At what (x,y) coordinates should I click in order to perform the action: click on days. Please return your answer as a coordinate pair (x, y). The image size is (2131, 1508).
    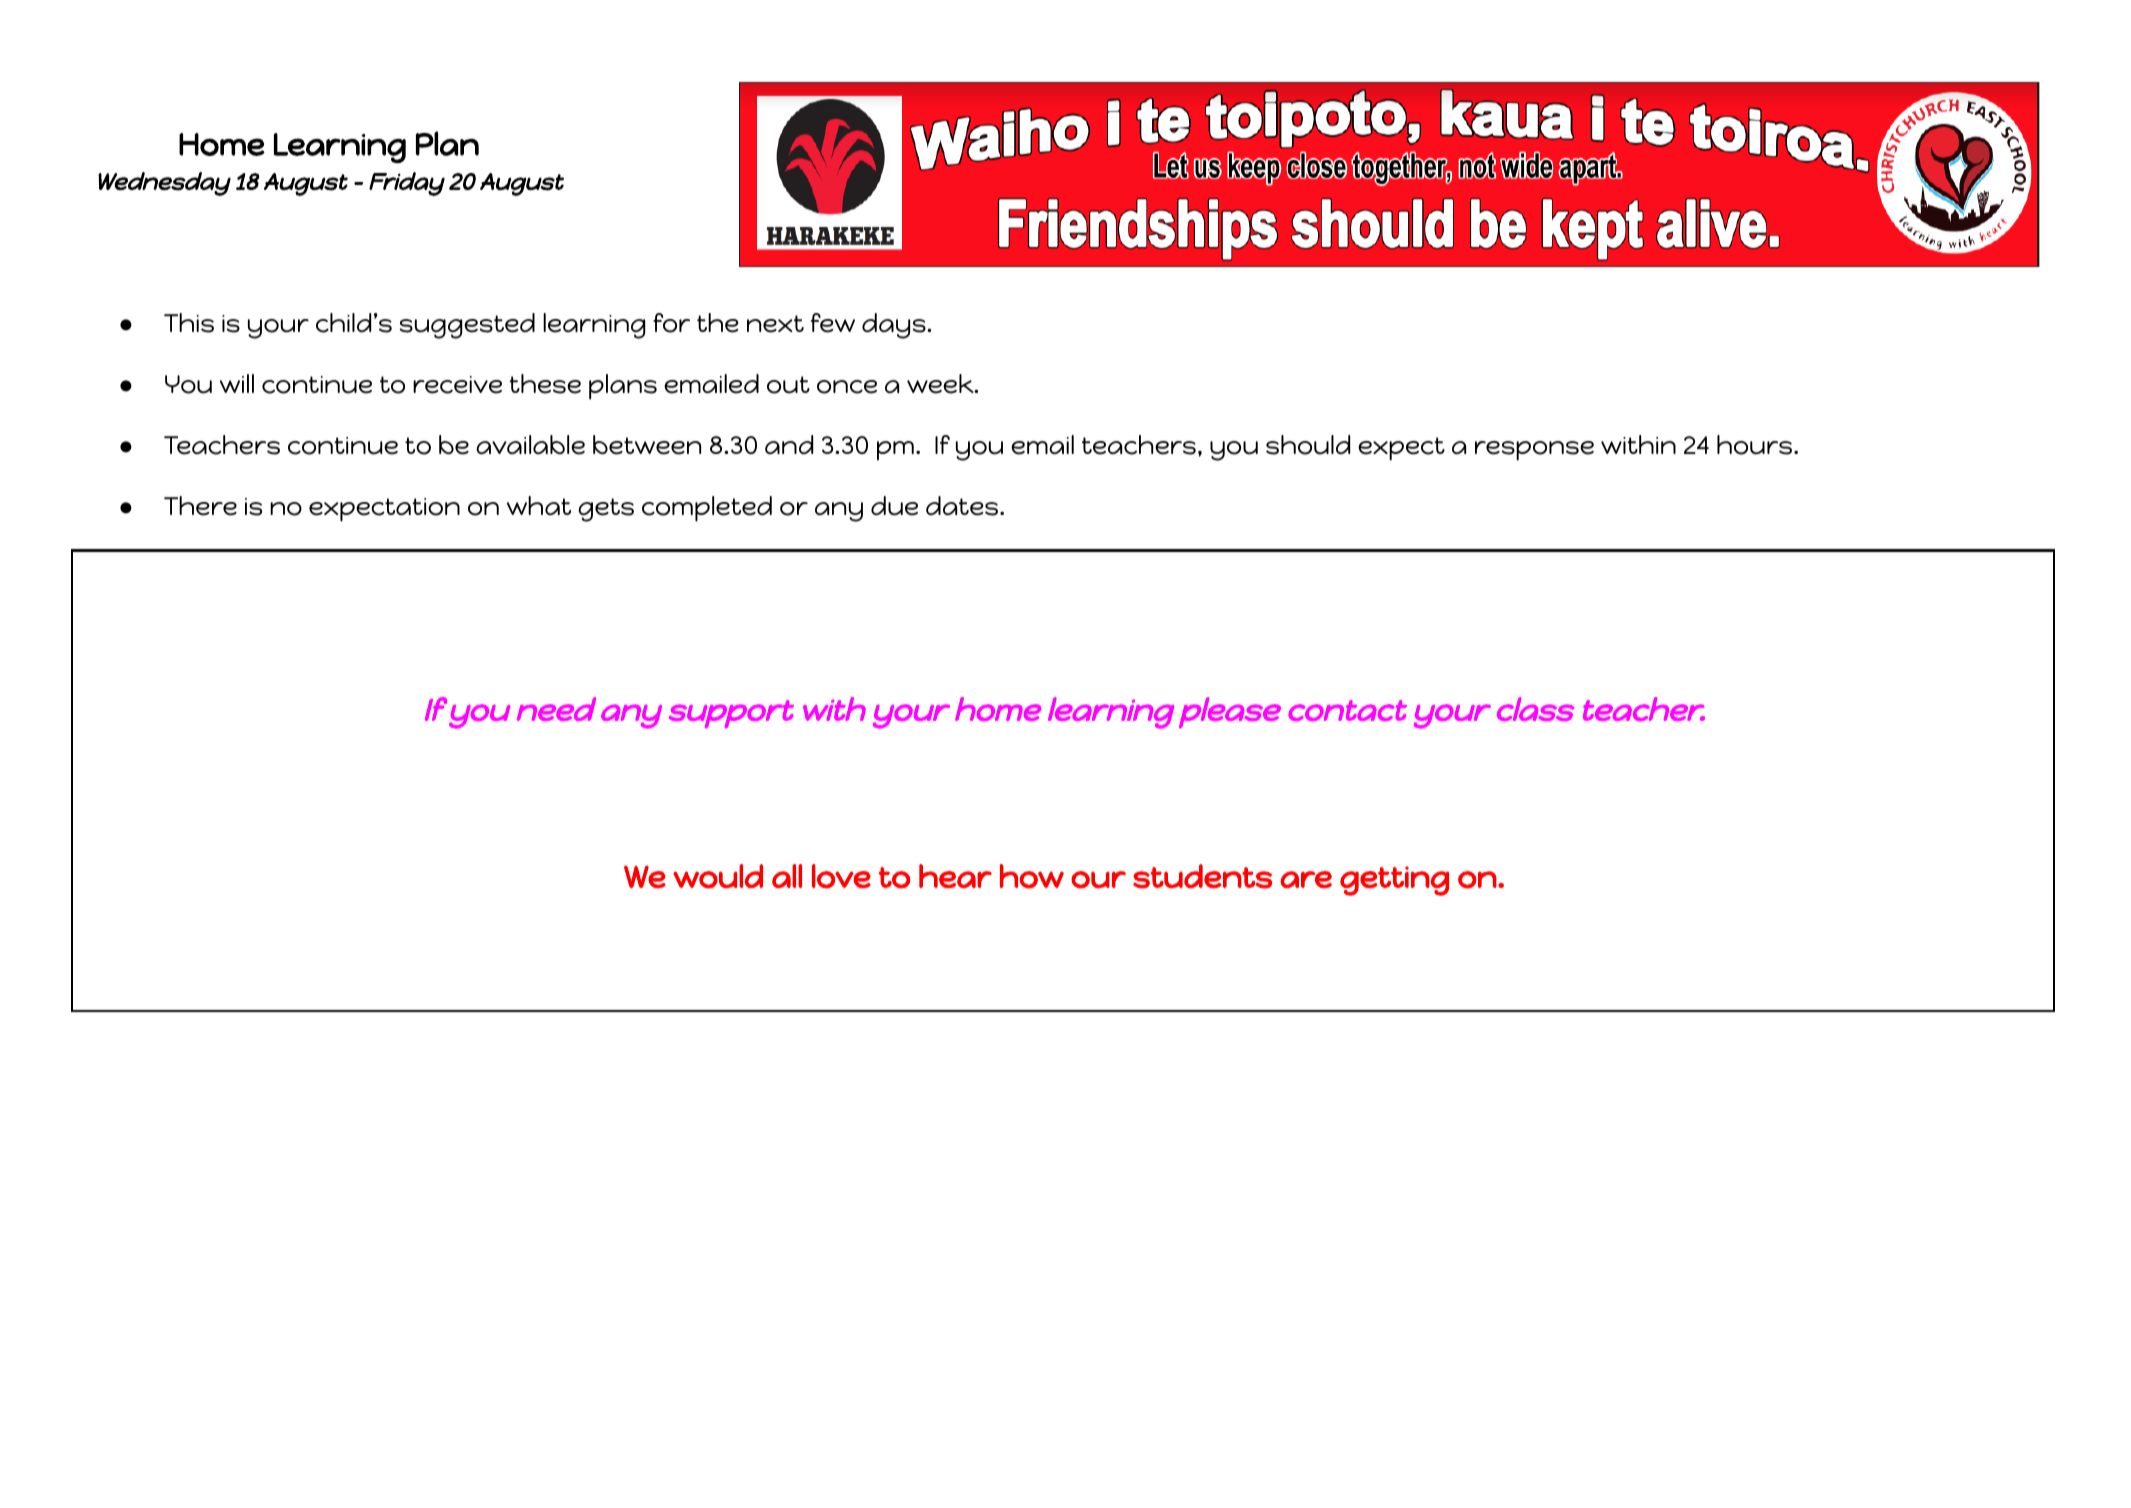
    Looking at the image, I should click on (895, 326).
